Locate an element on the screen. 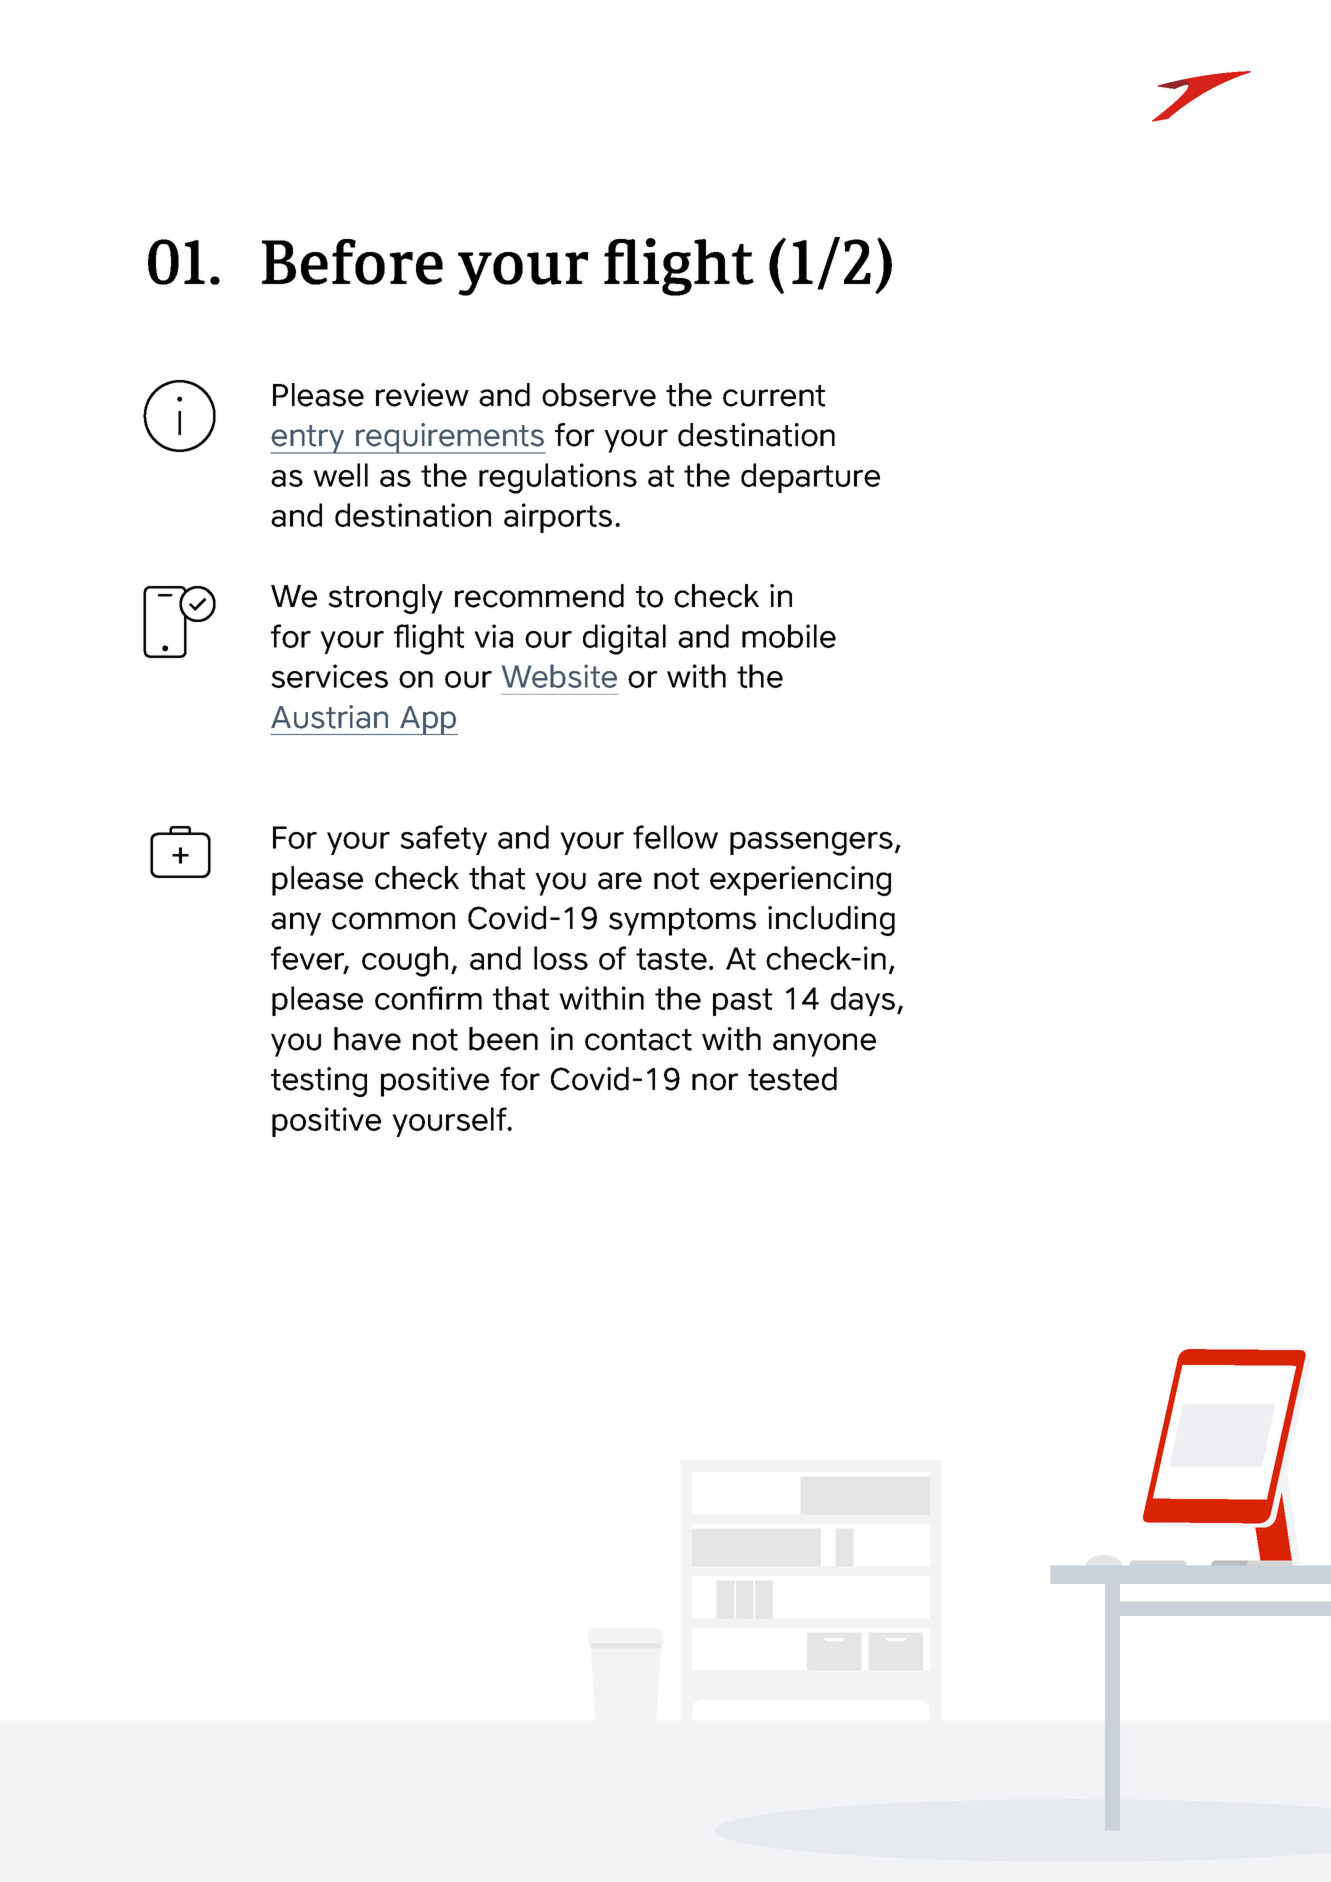 This screenshot has height=1882, width=1331. Website is located at coordinates (559, 676).
